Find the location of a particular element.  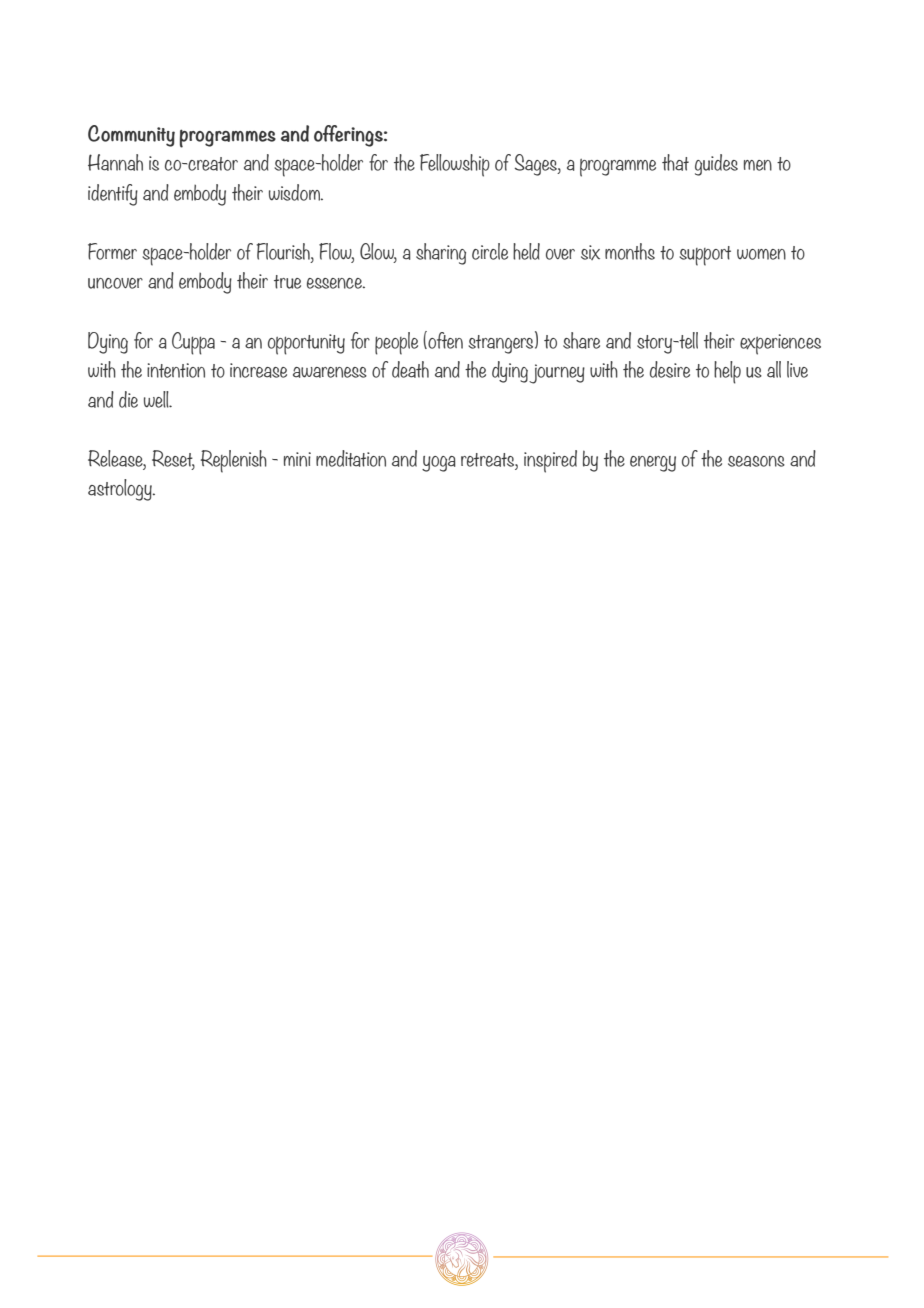

Community is located at coordinates (131, 136).
